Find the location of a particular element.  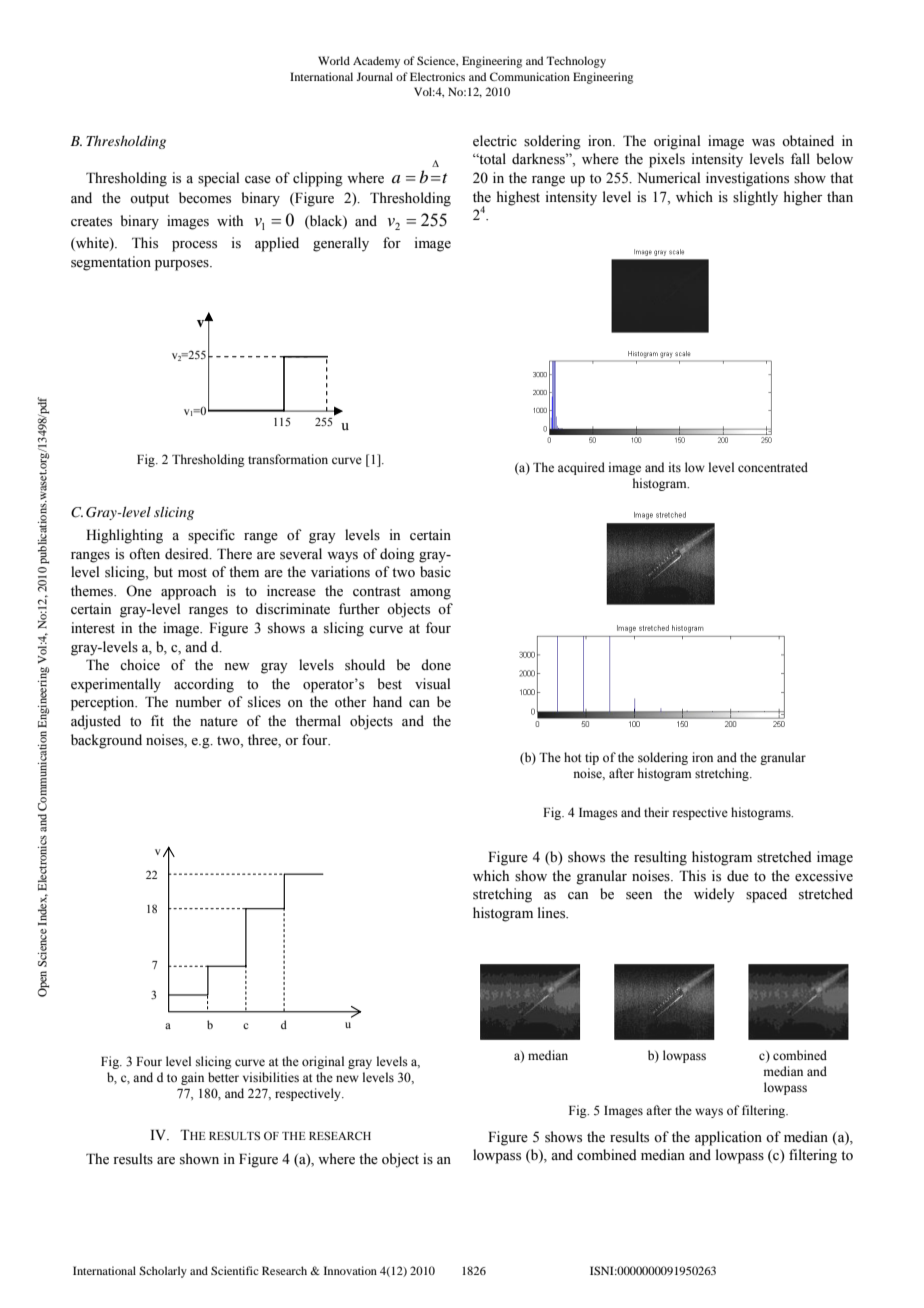

electric is located at coordinates (495, 141).
